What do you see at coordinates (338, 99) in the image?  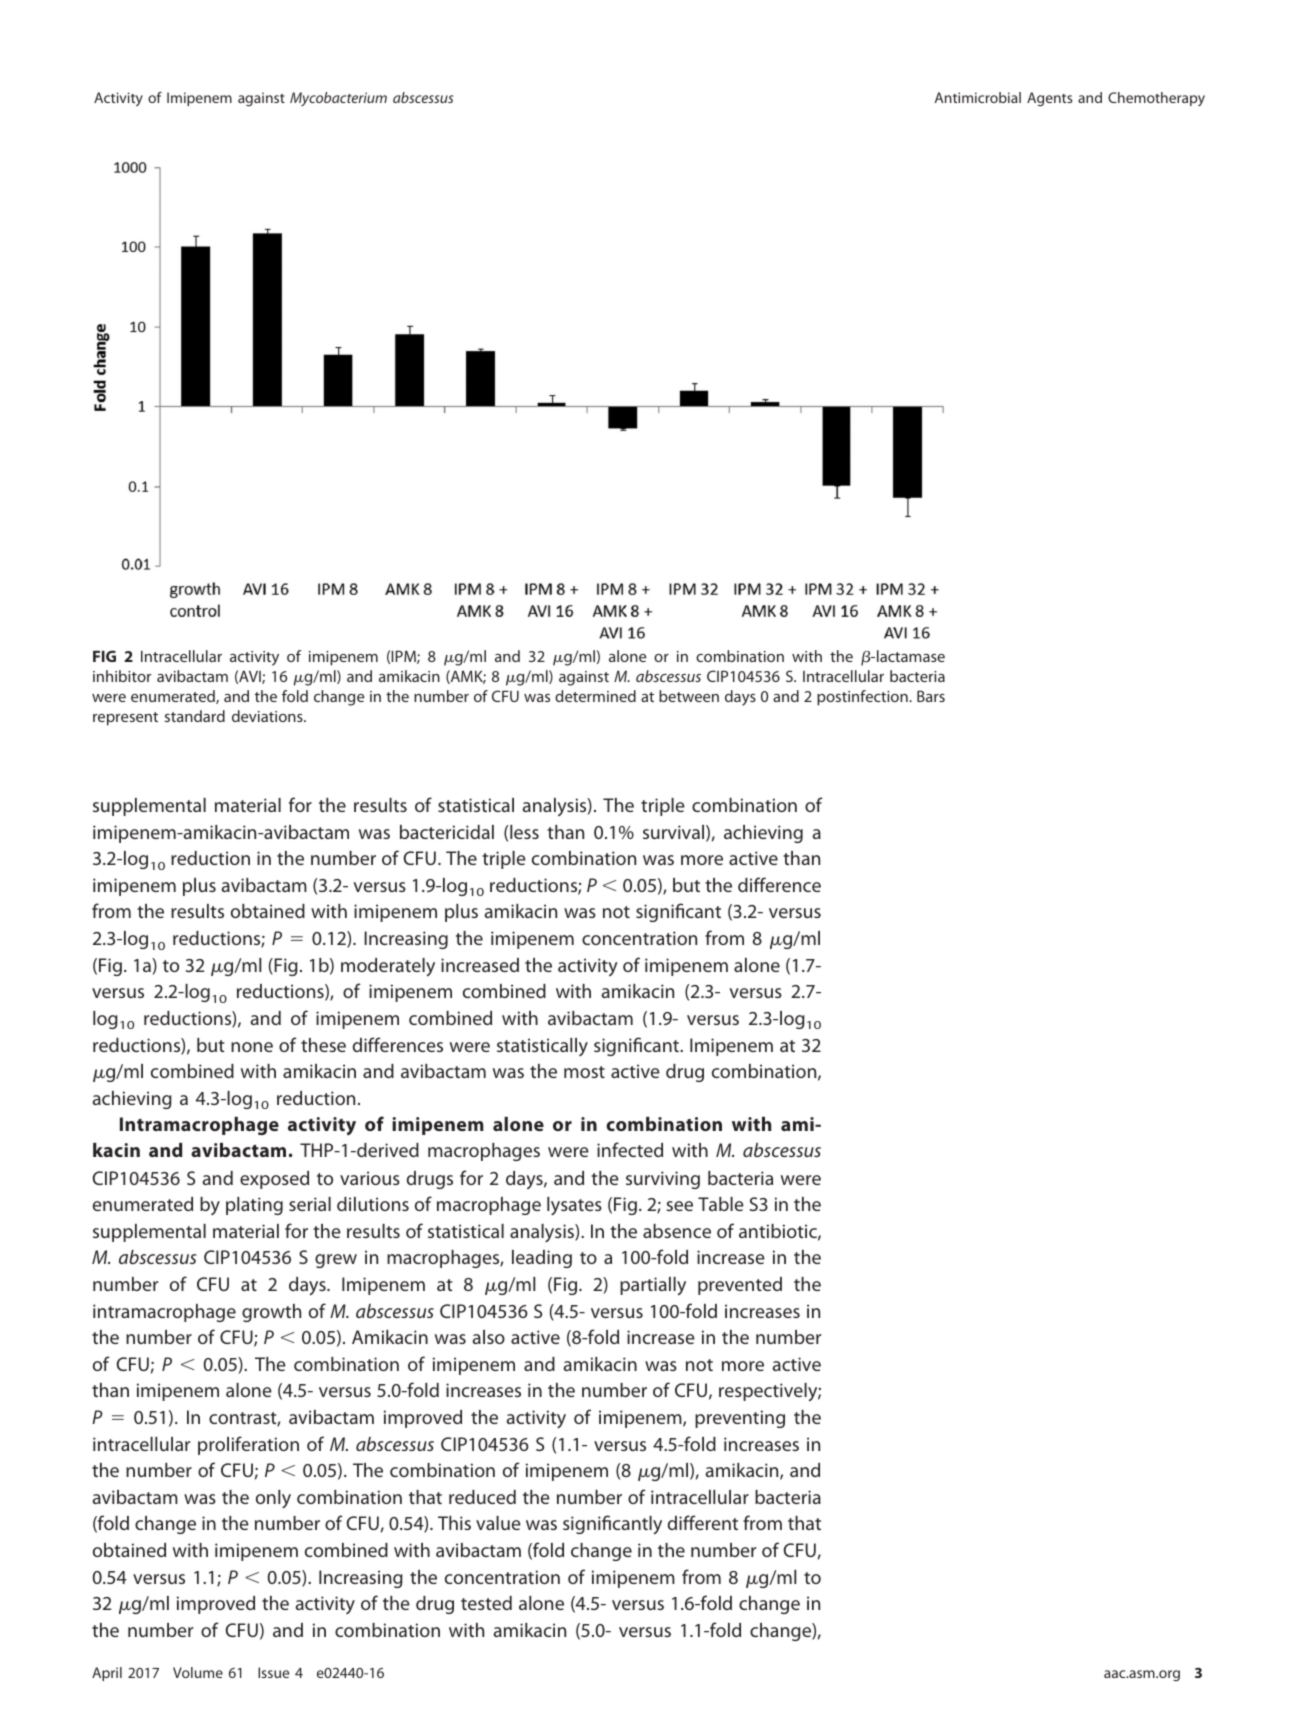 I see `Mycobacterium` at bounding box center [338, 99].
